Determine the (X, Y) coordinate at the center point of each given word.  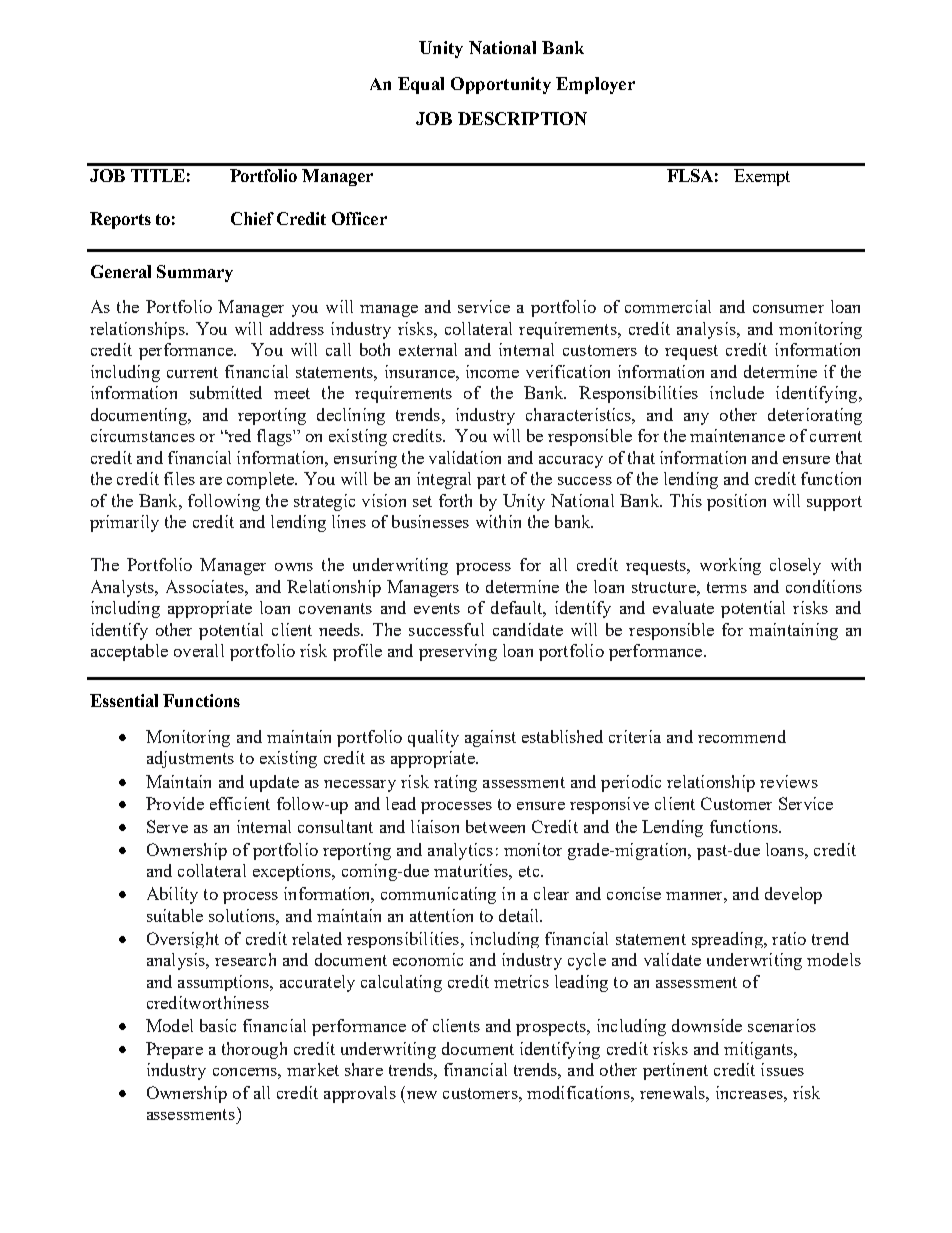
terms (727, 587)
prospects (552, 1028)
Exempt (762, 177)
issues (782, 1069)
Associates (206, 586)
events (437, 608)
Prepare (174, 1050)
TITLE (158, 175)
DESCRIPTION (522, 118)
